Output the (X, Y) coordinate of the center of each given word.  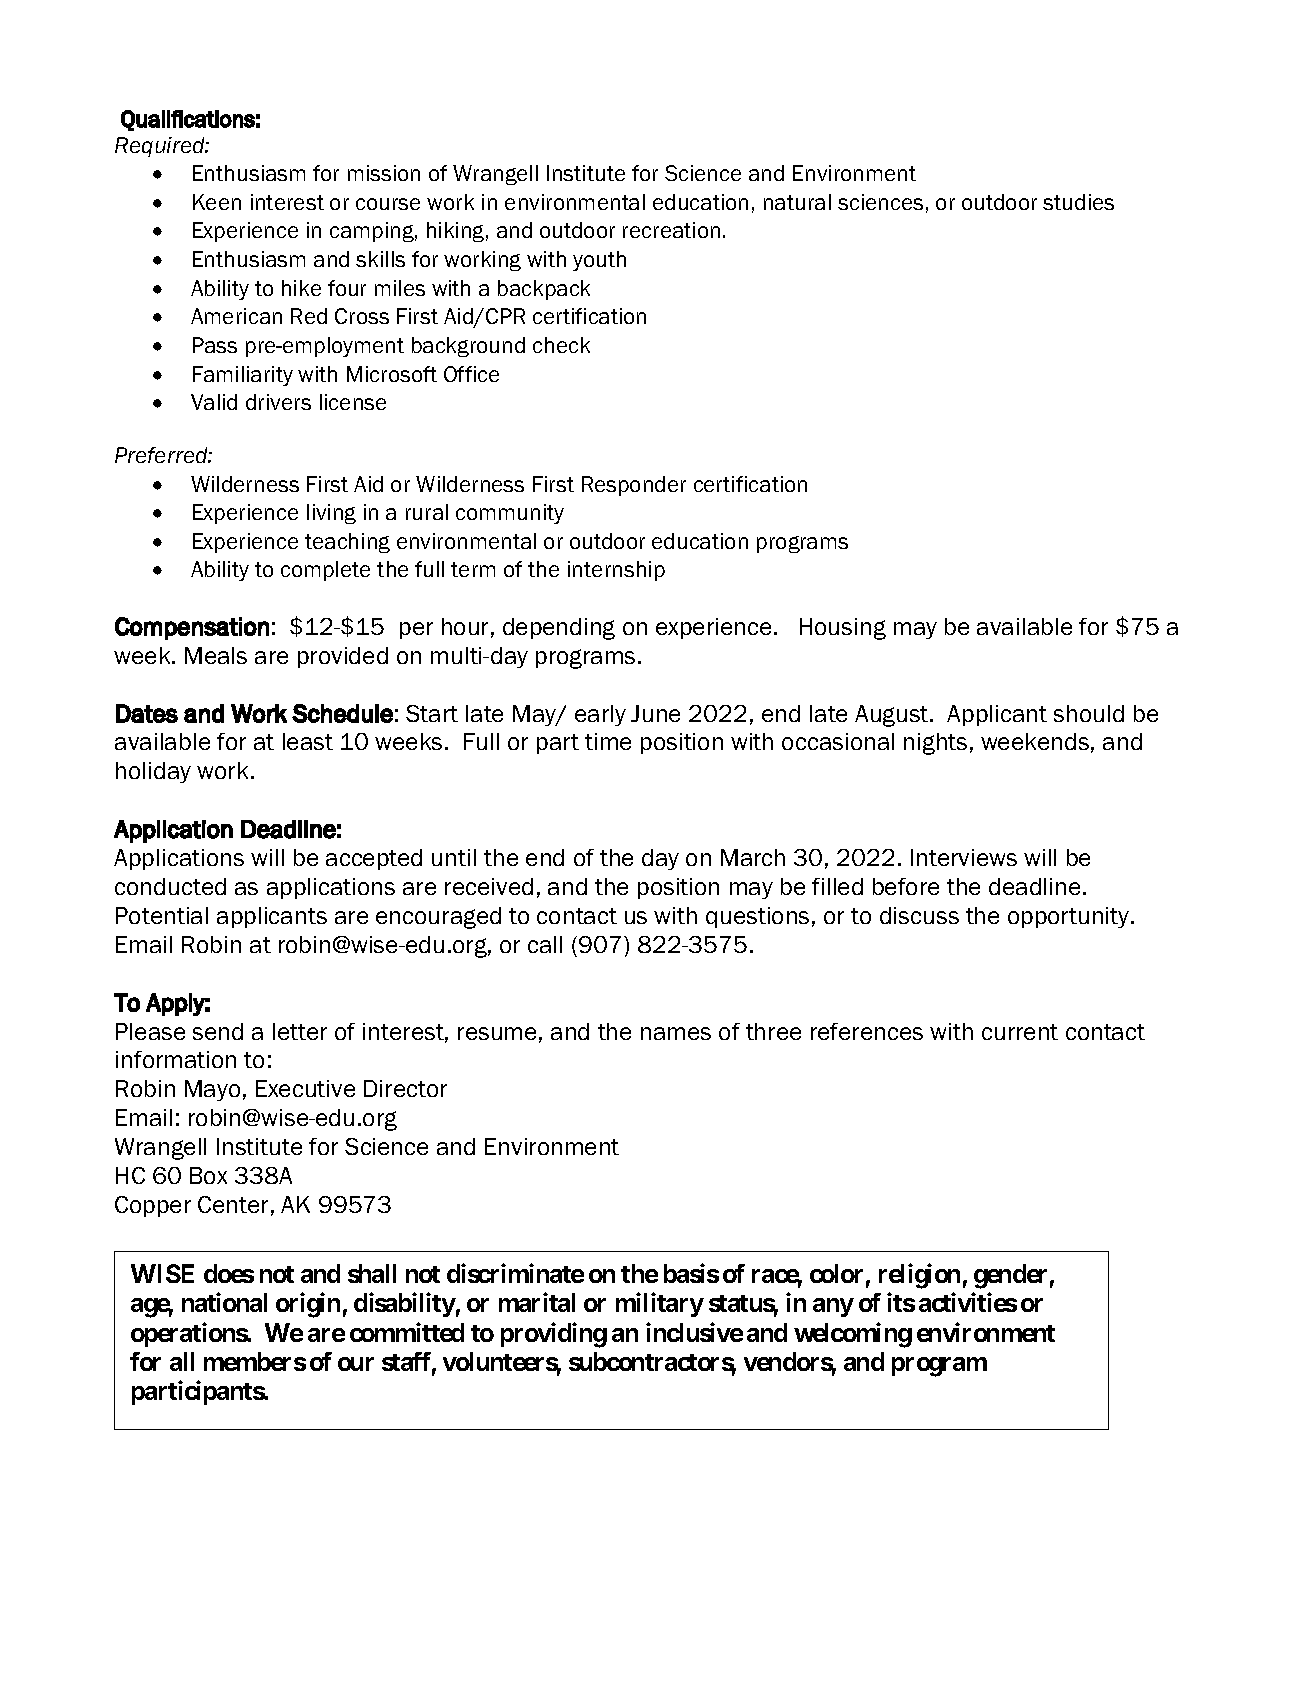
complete (325, 571)
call (545, 944)
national (224, 1302)
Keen (217, 202)
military (660, 1305)
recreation (671, 230)
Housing (843, 629)
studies (1078, 202)
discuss (919, 915)
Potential (162, 915)
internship (616, 571)
